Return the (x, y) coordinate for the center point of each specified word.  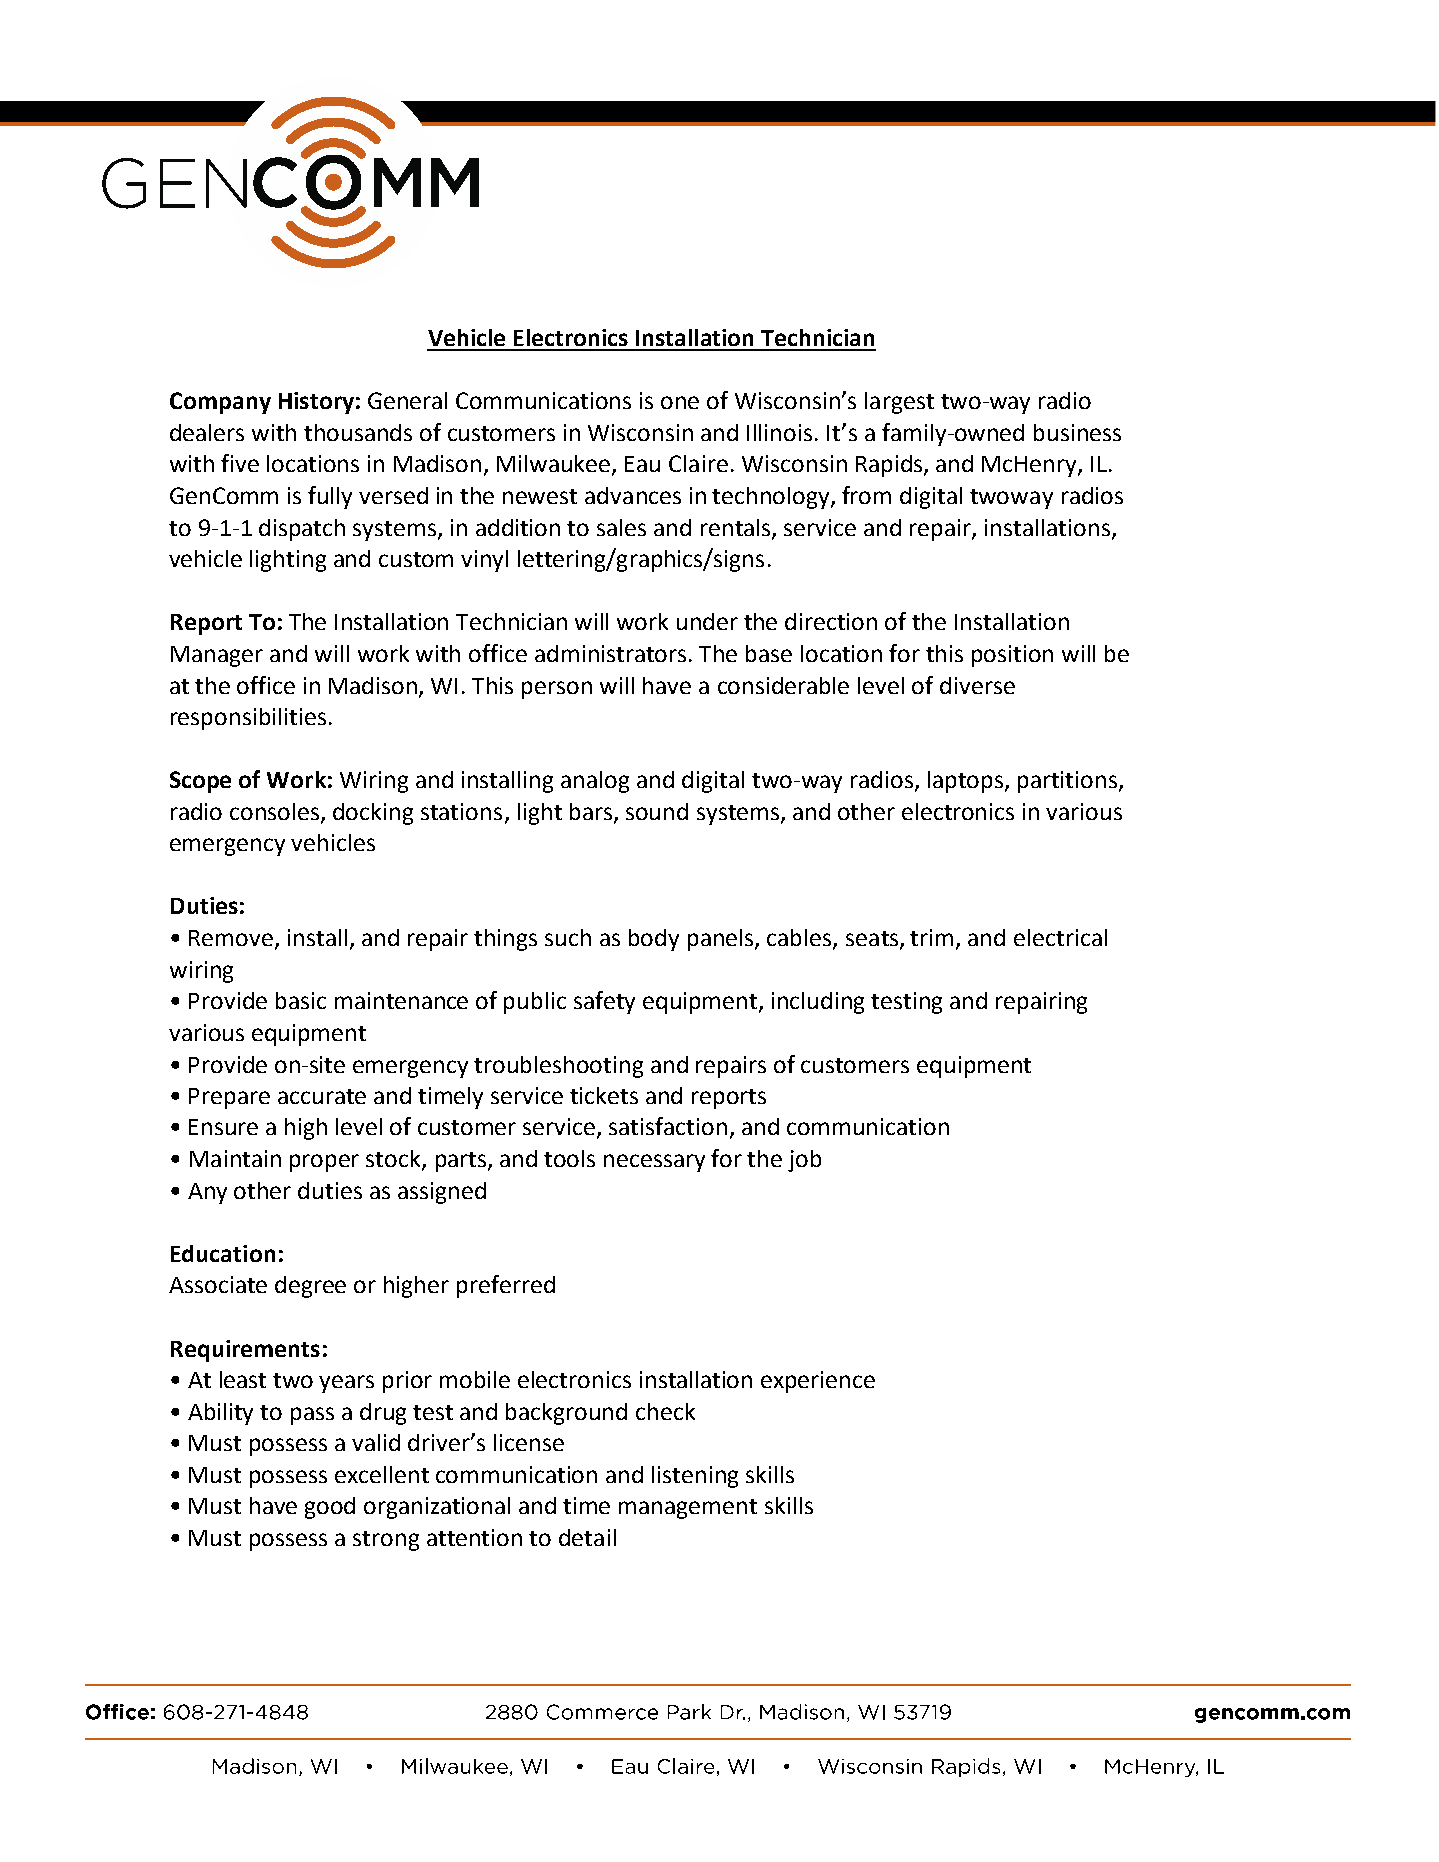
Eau (642, 464)
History (316, 403)
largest (899, 403)
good (330, 1508)
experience (818, 1382)
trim (931, 937)
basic (301, 1000)
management (688, 1509)
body (654, 940)
